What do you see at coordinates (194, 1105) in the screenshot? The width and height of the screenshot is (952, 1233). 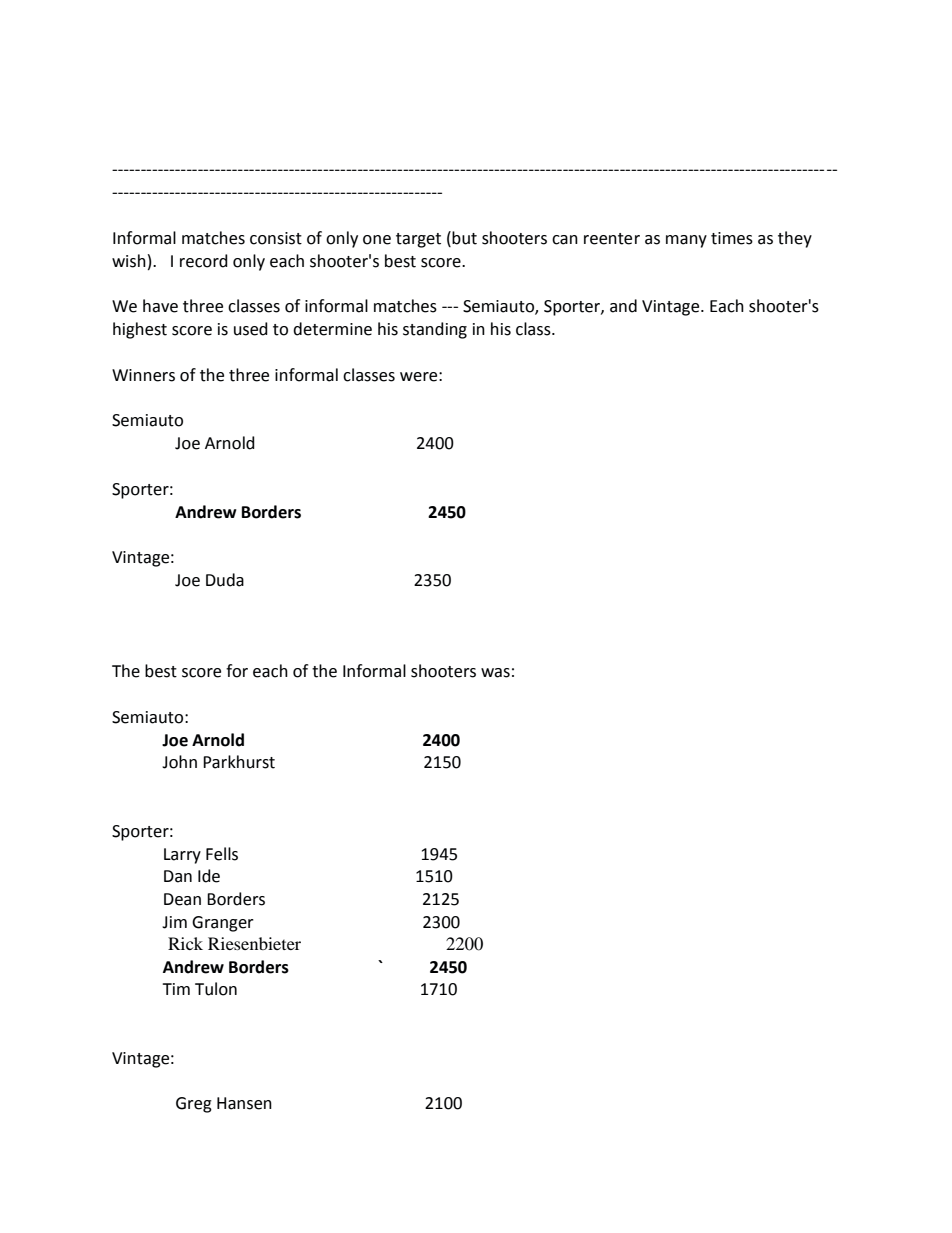 I see `Greg` at bounding box center [194, 1105].
